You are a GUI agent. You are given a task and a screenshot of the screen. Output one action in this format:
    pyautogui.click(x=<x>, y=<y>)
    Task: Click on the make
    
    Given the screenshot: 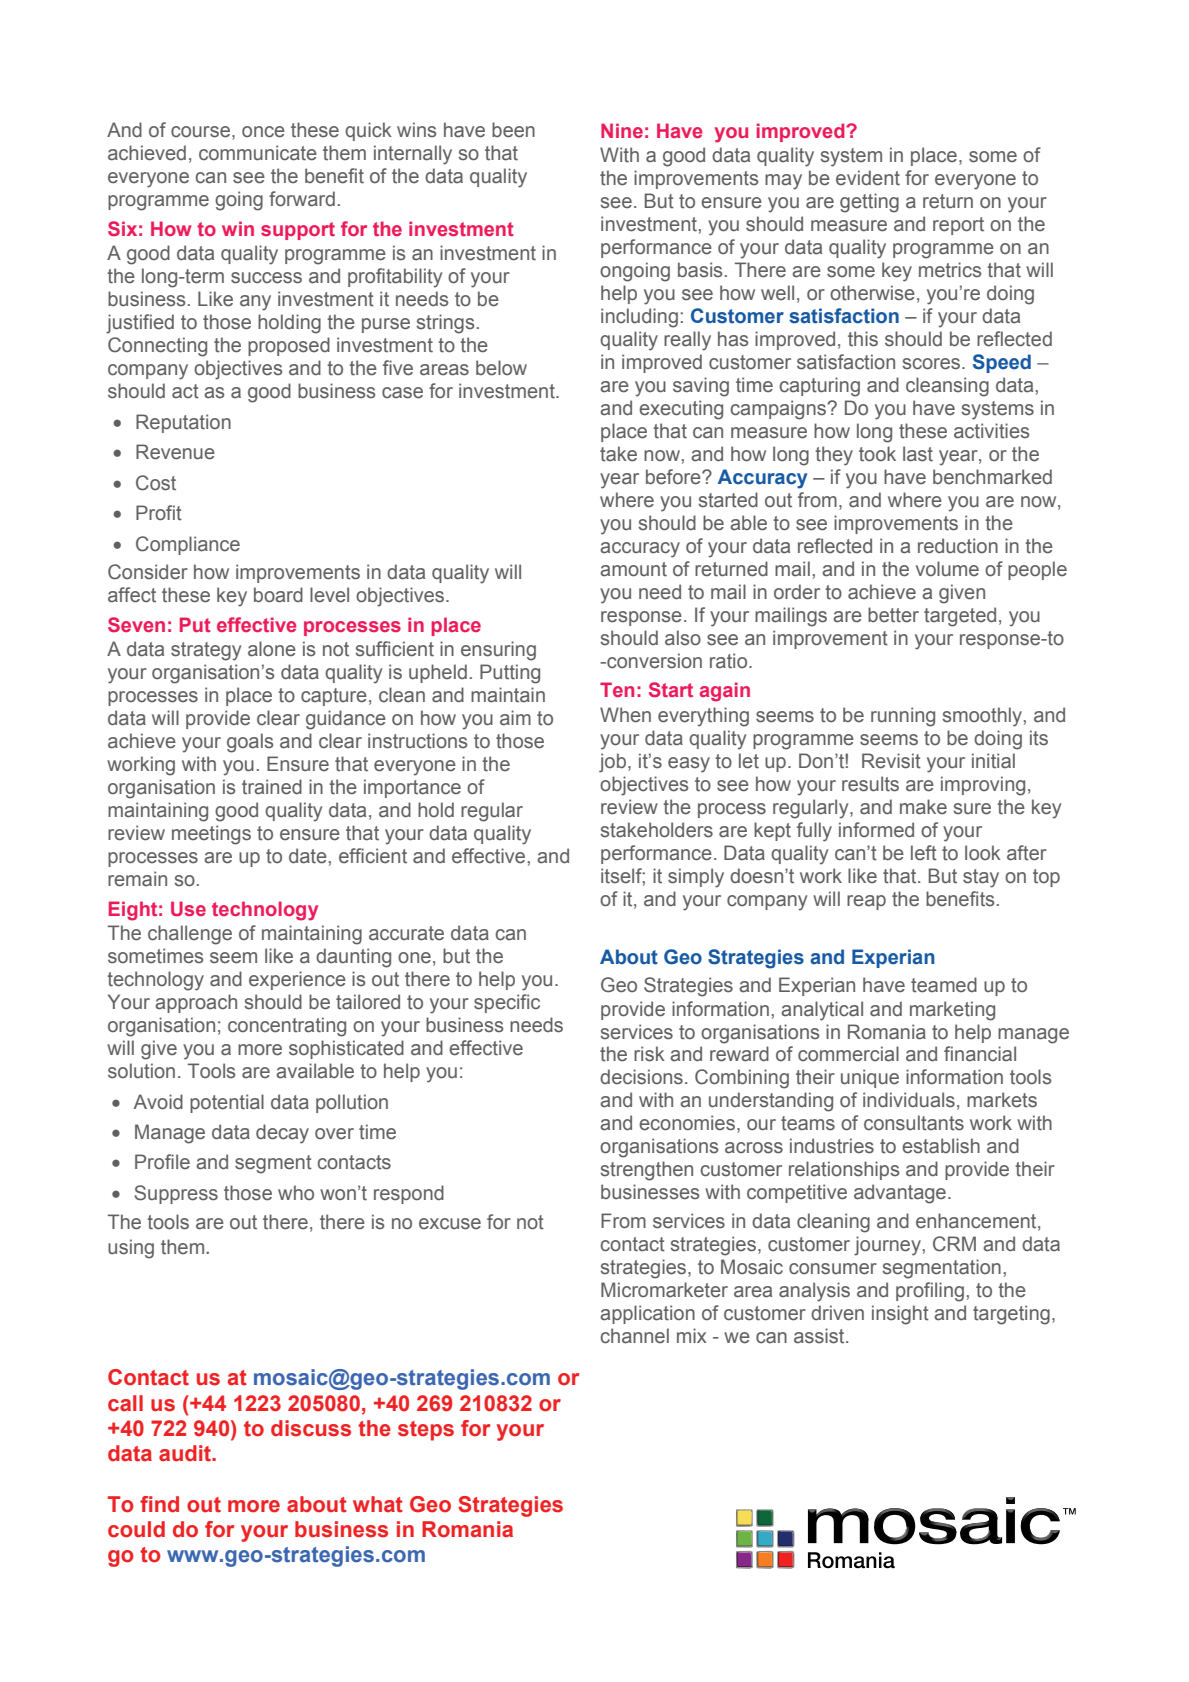 What is the action you would take?
    pyautogui.click(x=923, y=807)
